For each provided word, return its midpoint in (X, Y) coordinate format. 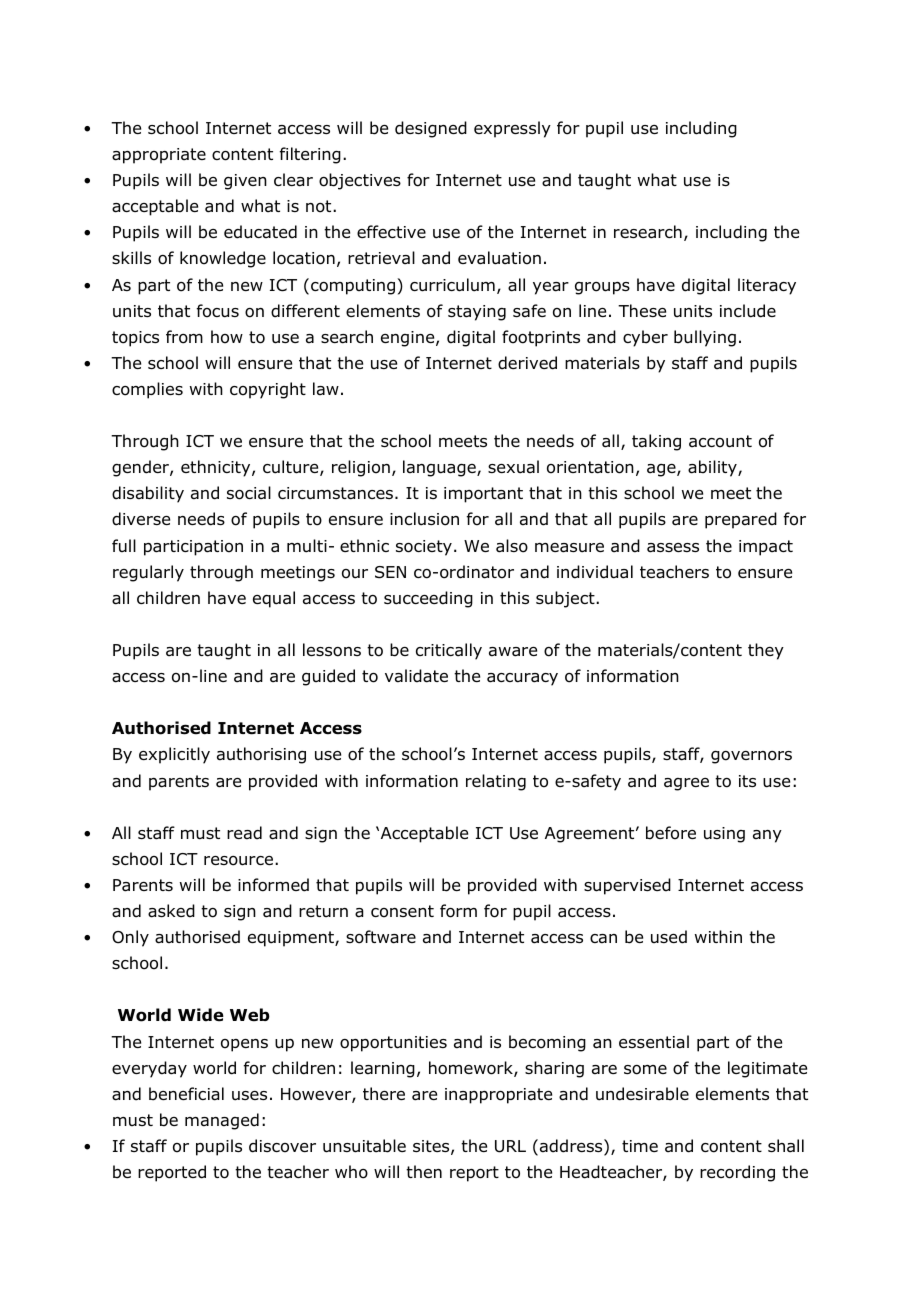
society (424, 548)
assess (673, 548)
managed (222, 1121)
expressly (512, 129)
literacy (767, 286)
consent (402, 911)
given (245, 182)
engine (409, 339)
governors (751, 757)
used (669, 937)
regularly (148, 573)
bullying (705, 338)
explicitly (174, 755)
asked (171, 911)
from (184, 337)
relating (496, 782)
